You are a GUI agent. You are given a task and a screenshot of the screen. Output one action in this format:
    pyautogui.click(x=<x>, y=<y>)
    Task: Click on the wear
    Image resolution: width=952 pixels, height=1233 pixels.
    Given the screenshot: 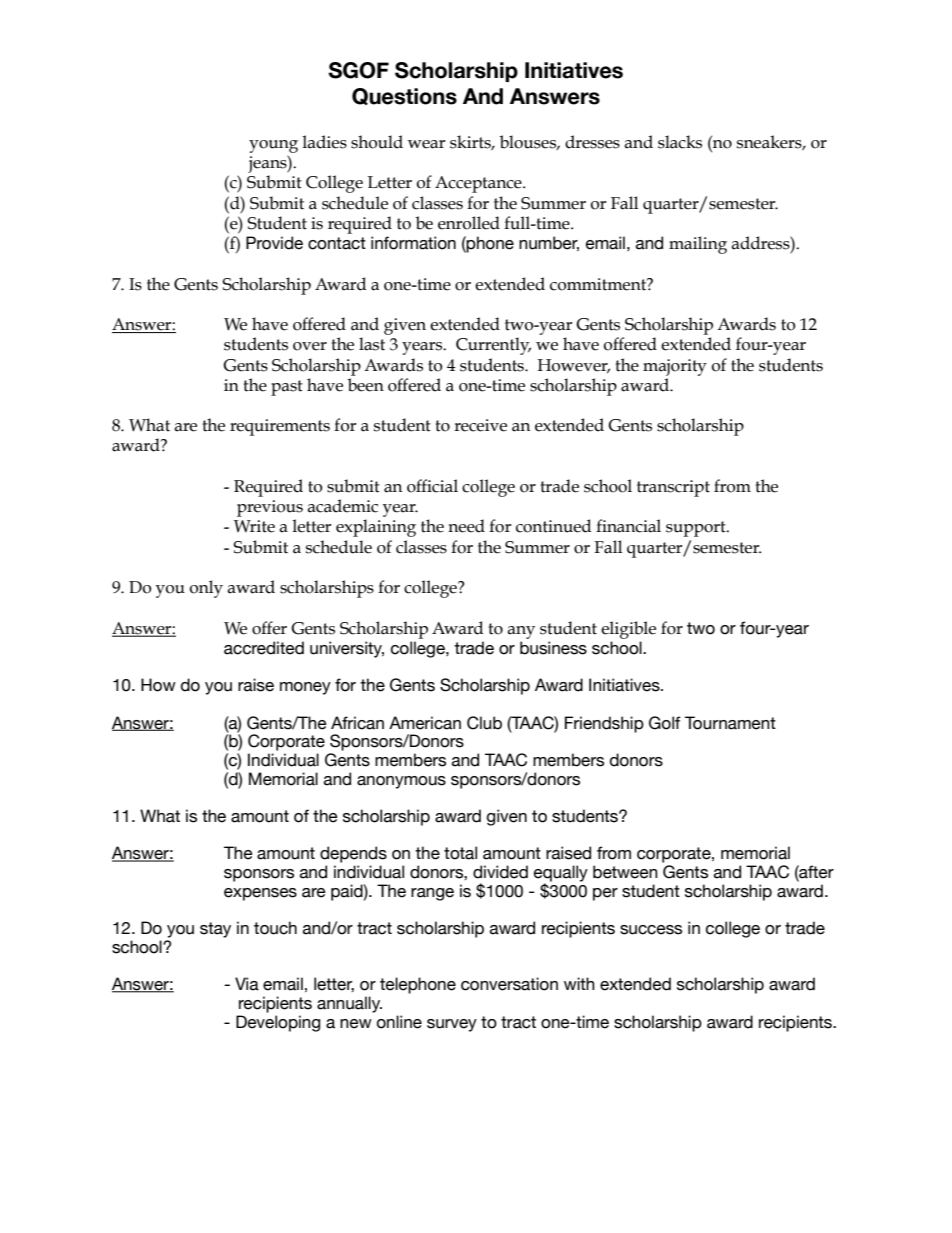 What is the action you would take?
    pyautogui.click(x=426, y=144)
